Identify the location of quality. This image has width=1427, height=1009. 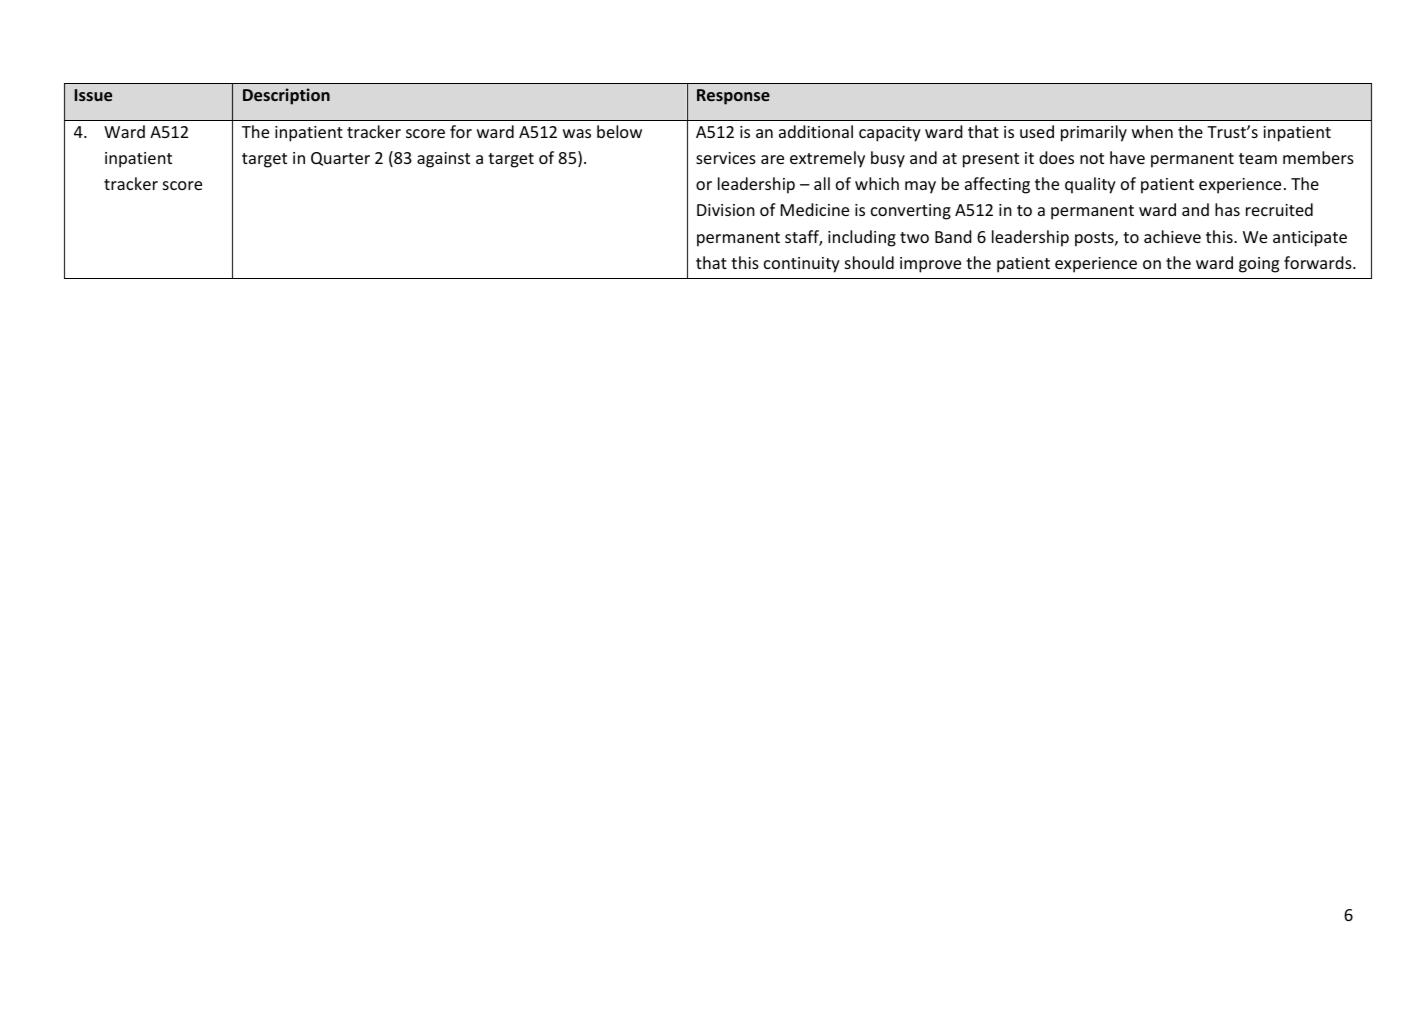
(1090, 185).
